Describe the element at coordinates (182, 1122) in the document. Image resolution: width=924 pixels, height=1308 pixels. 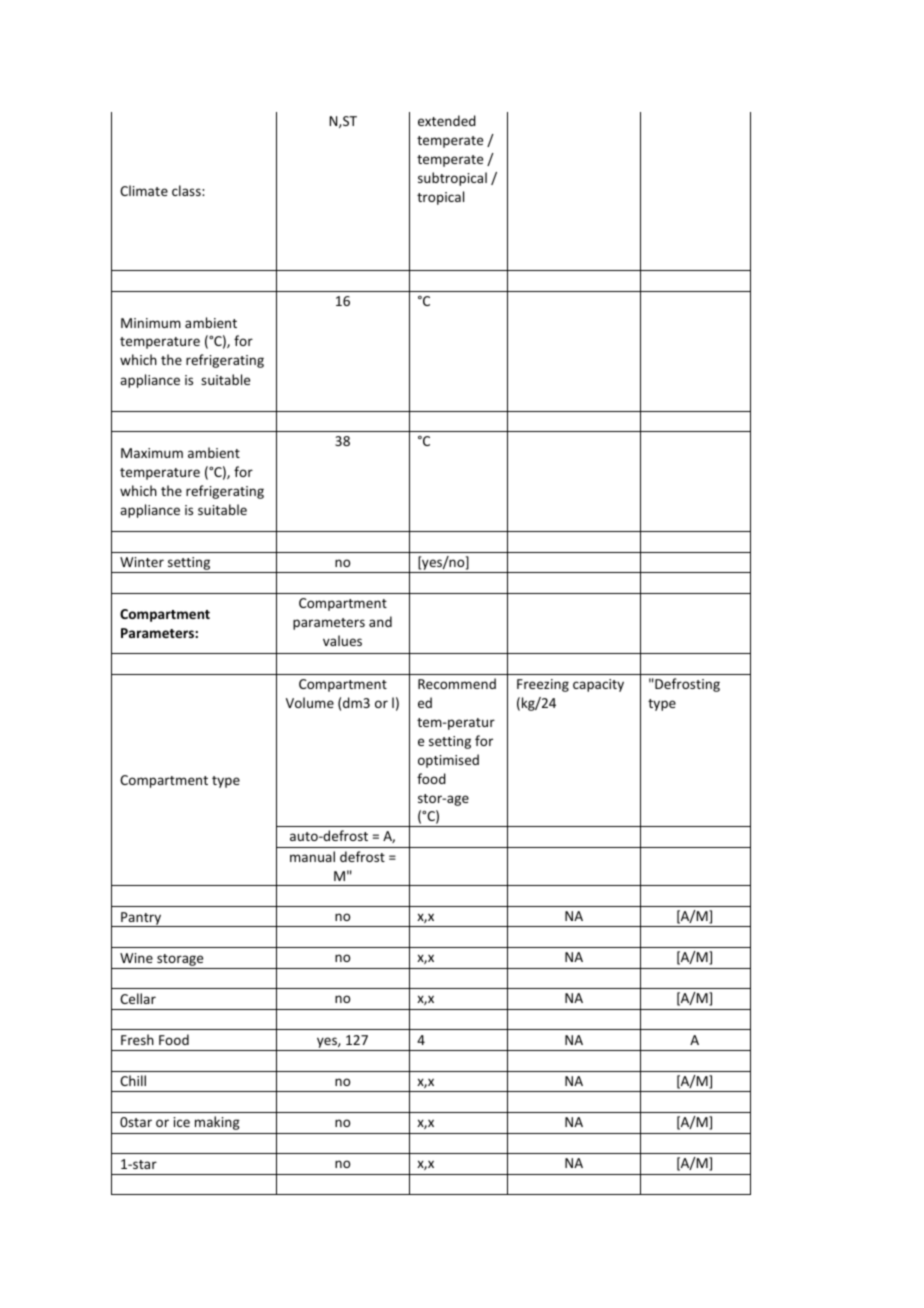
I see `ice` at that location.
